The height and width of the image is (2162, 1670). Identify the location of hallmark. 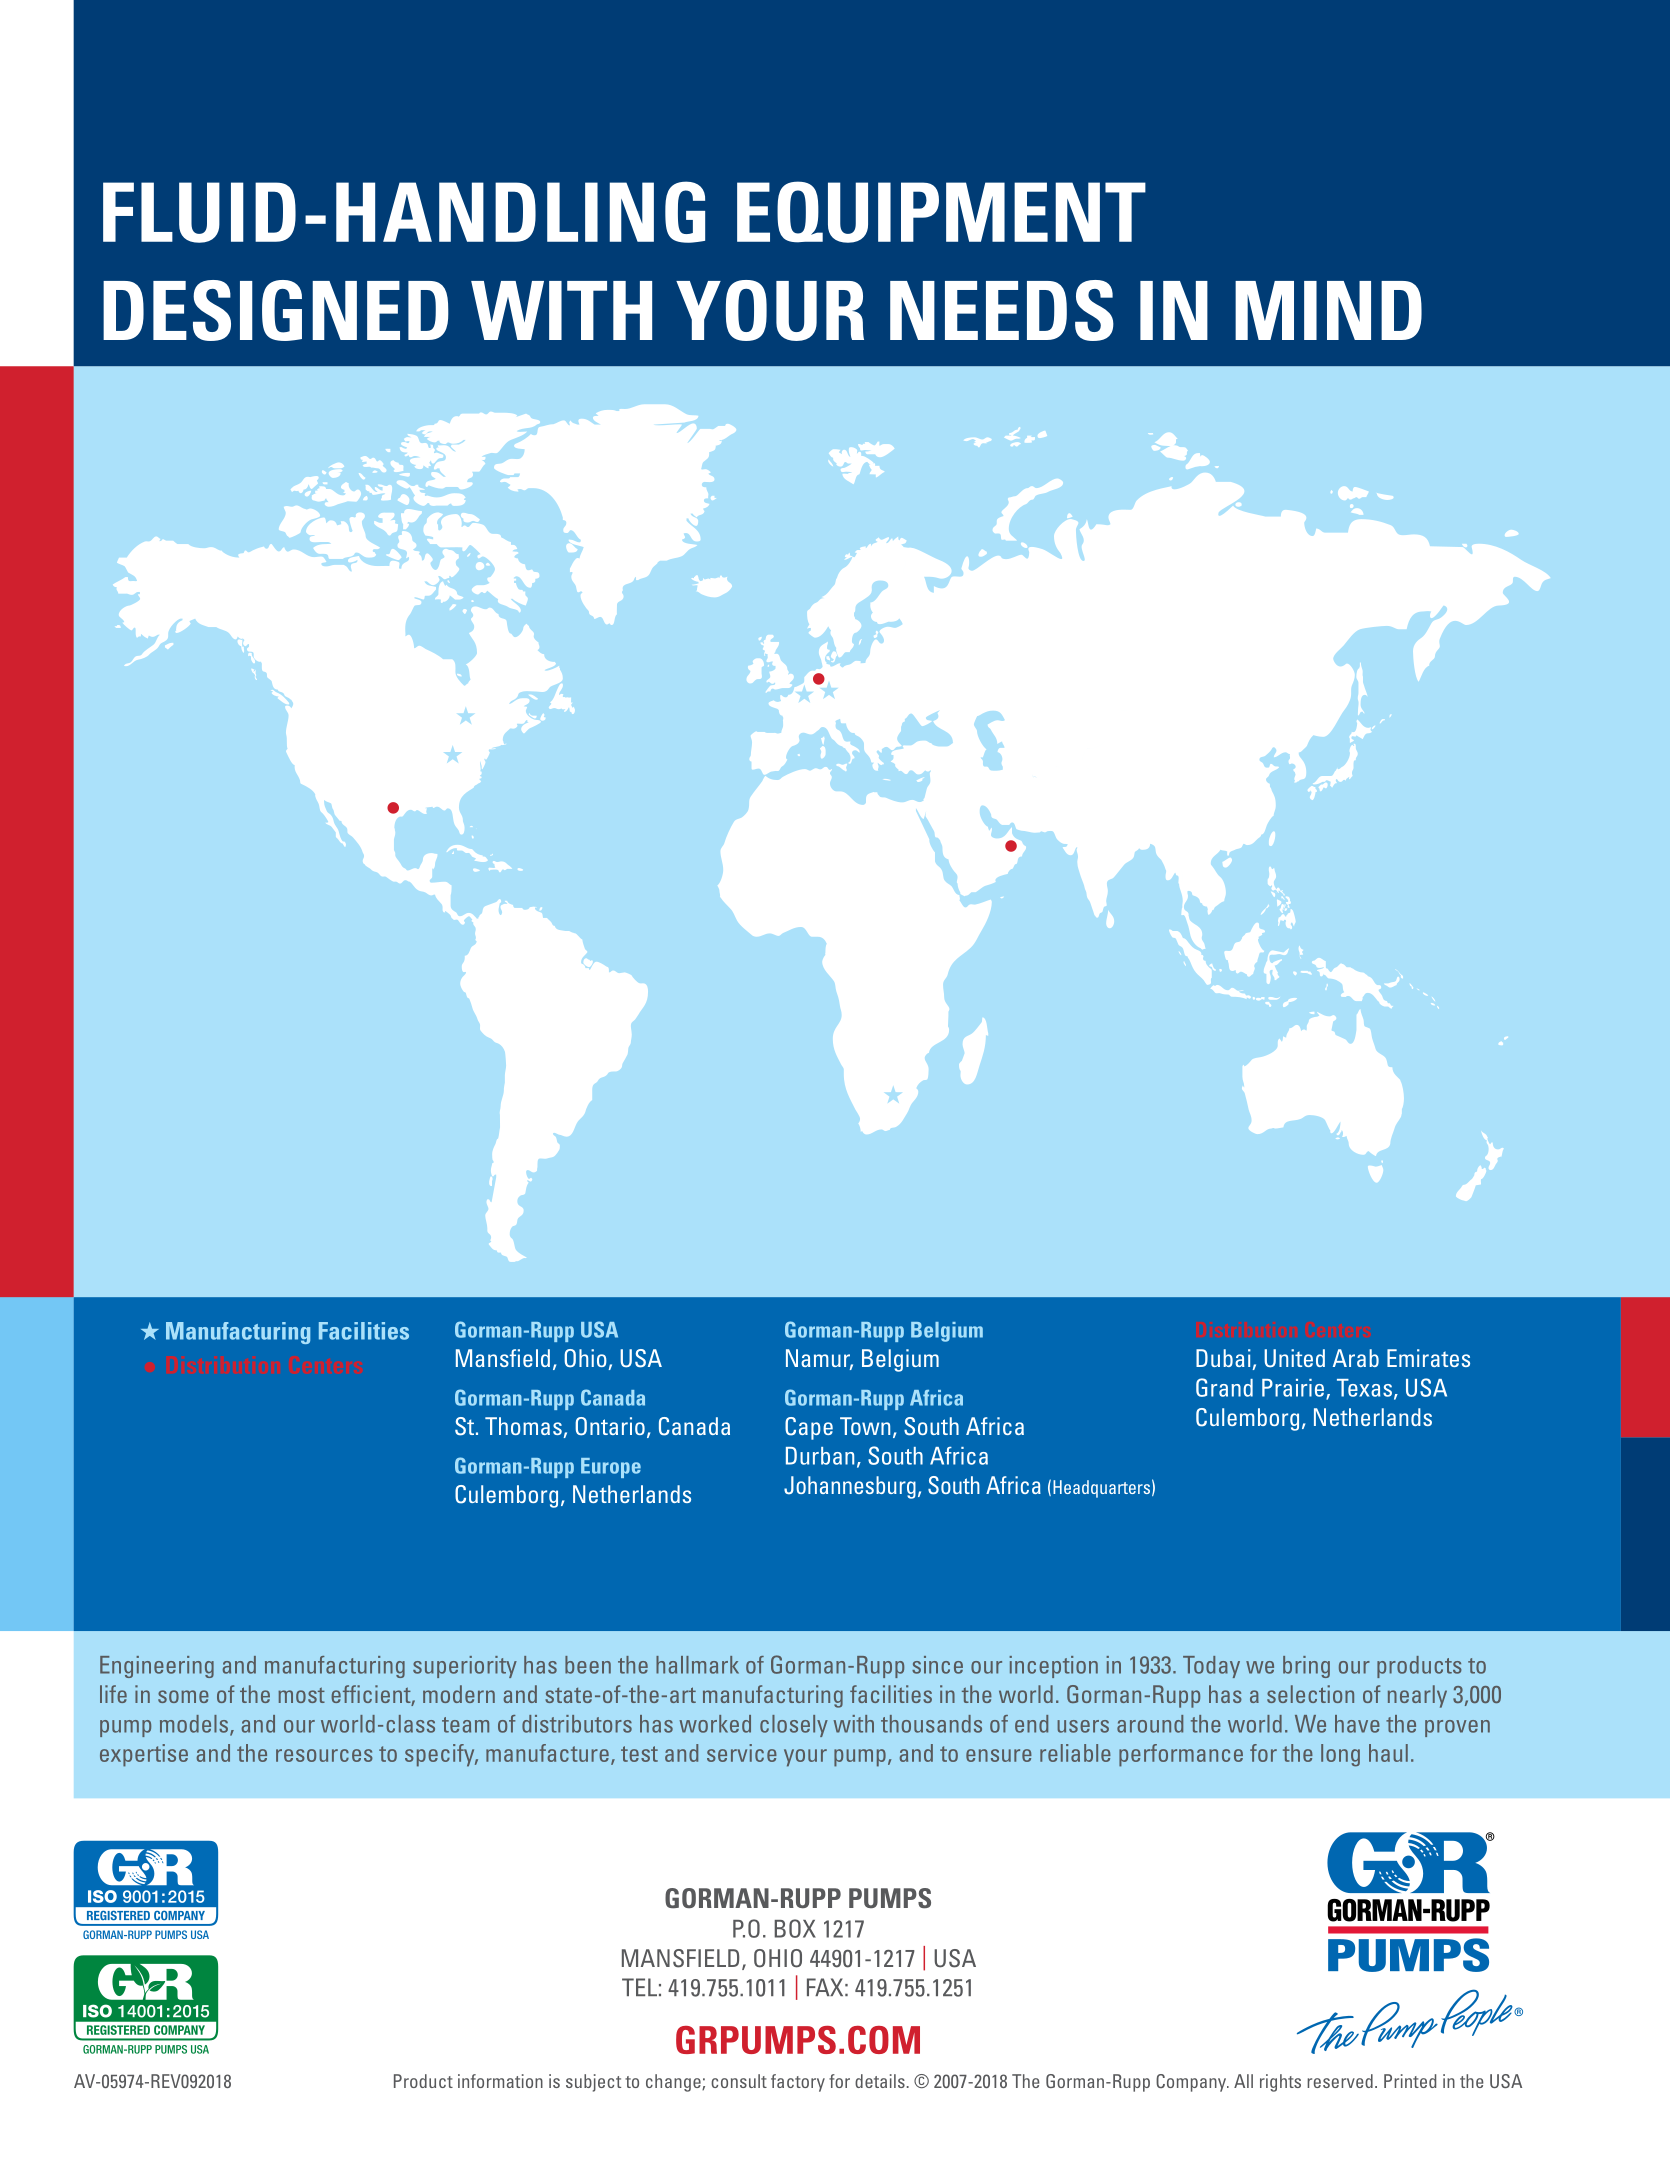
(697, 1665).
